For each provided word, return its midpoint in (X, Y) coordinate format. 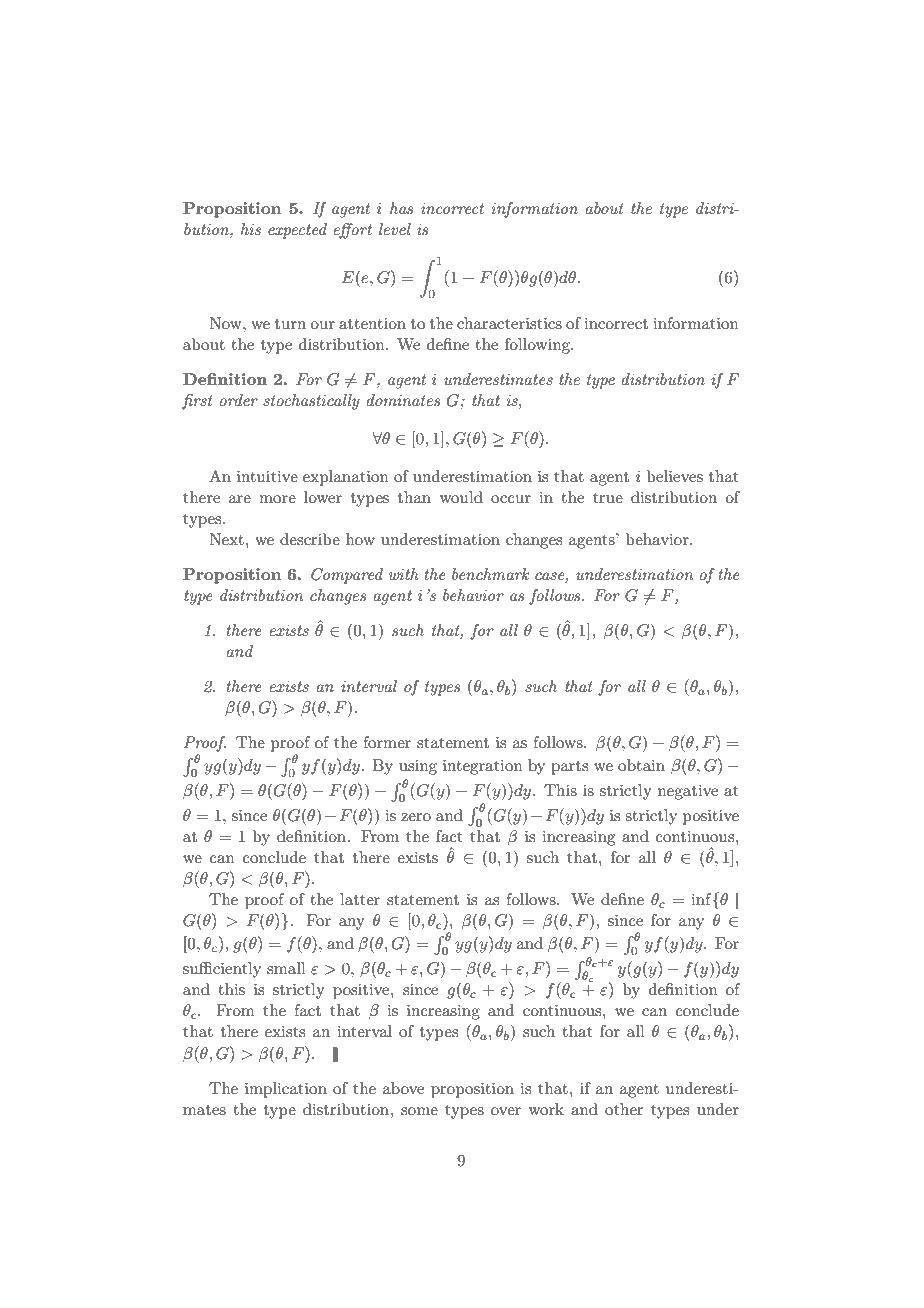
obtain (641, 765)
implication (286, 1090)
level (395, 229)
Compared (347, 576)
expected (297, 231)
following (538, 346)
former (387, 742)
